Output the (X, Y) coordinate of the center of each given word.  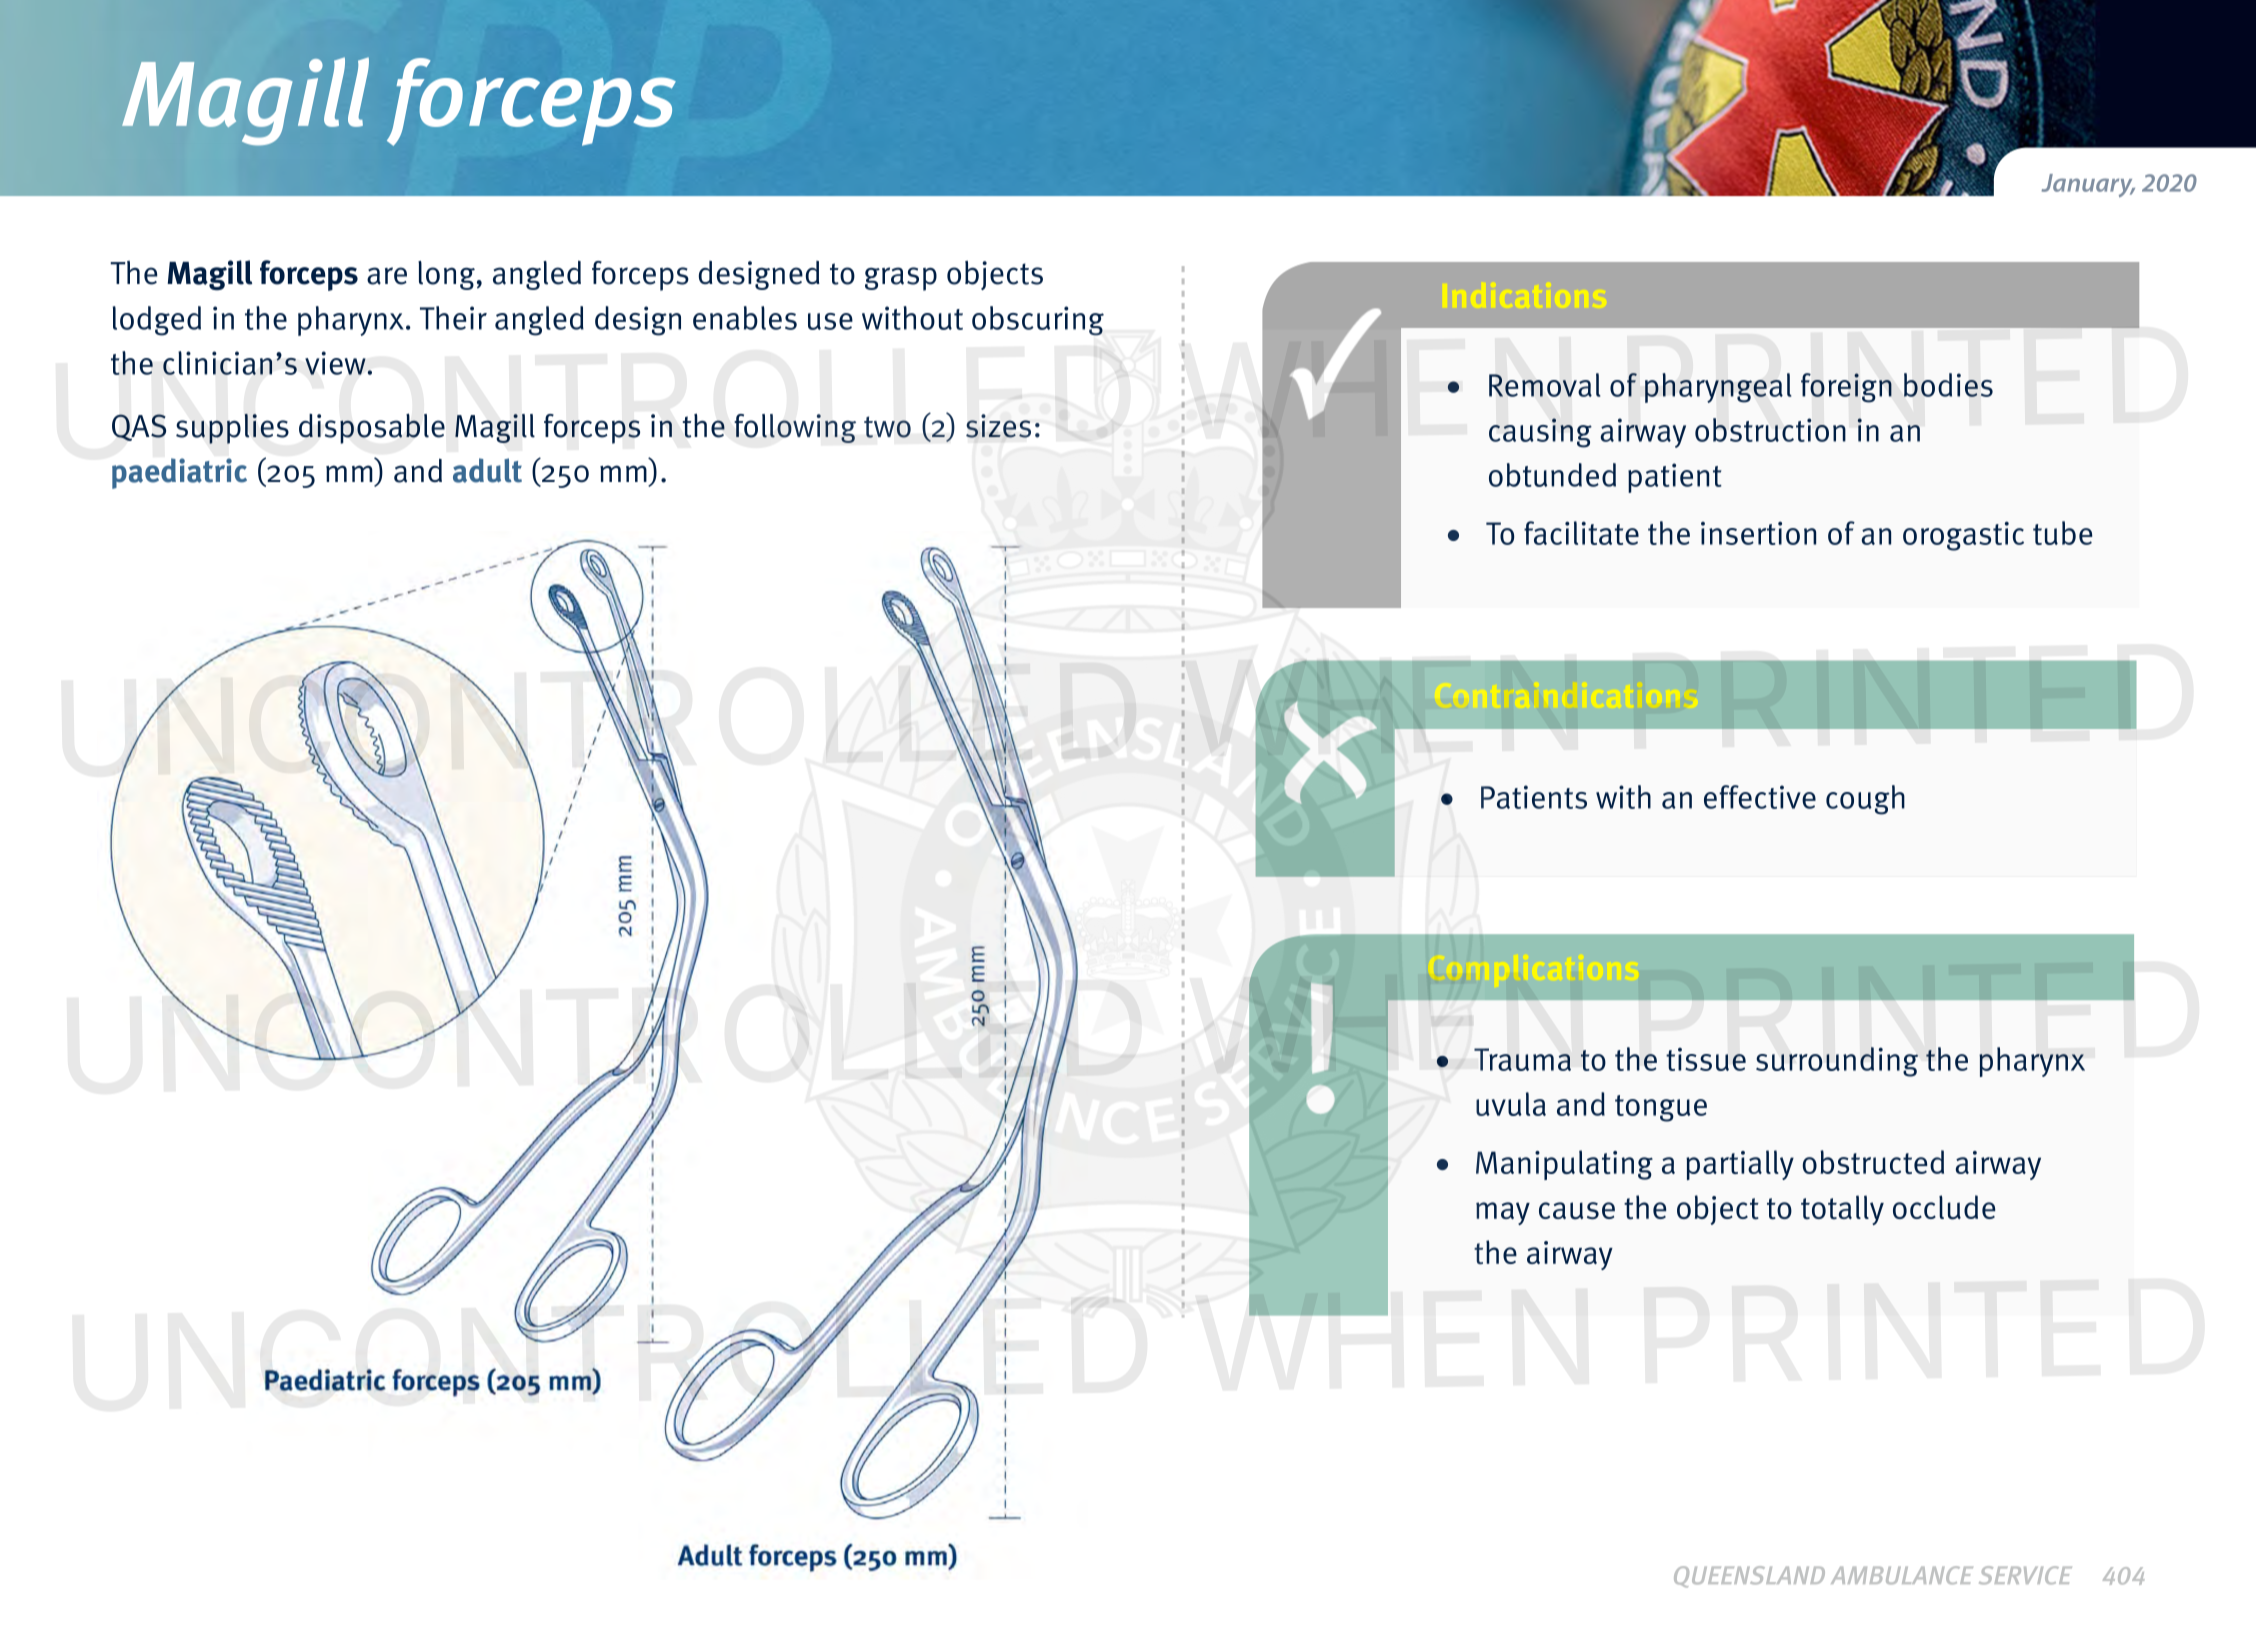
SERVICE (2025, 1575)
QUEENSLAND (1749, 1577)
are (387, 276)
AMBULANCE (1902, 1575)
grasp (901, 279)
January (2088, 185)
